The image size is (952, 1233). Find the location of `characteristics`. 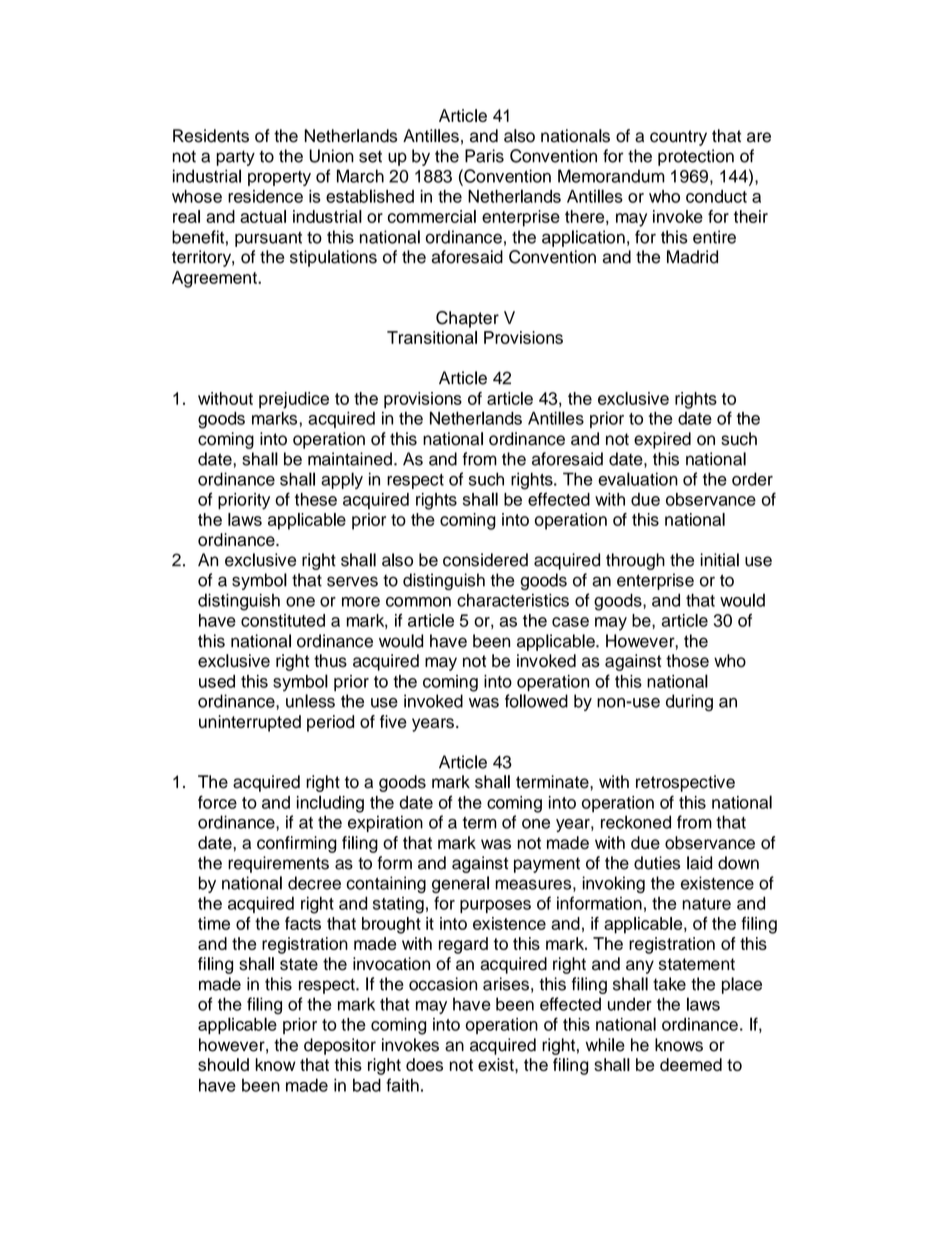

characteristics is located at coordinates (513, 600).
